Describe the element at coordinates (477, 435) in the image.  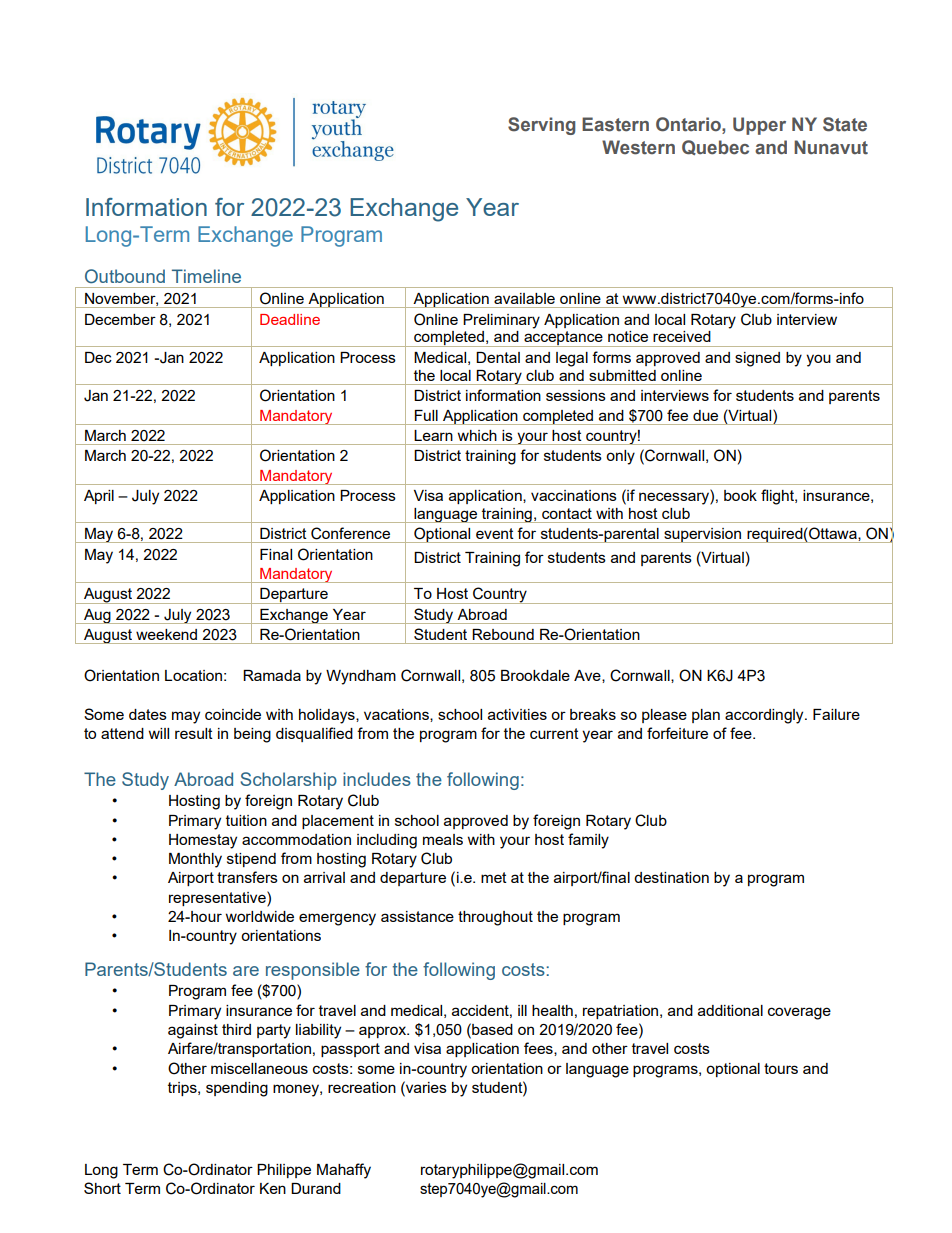
I see `which` at that location.
